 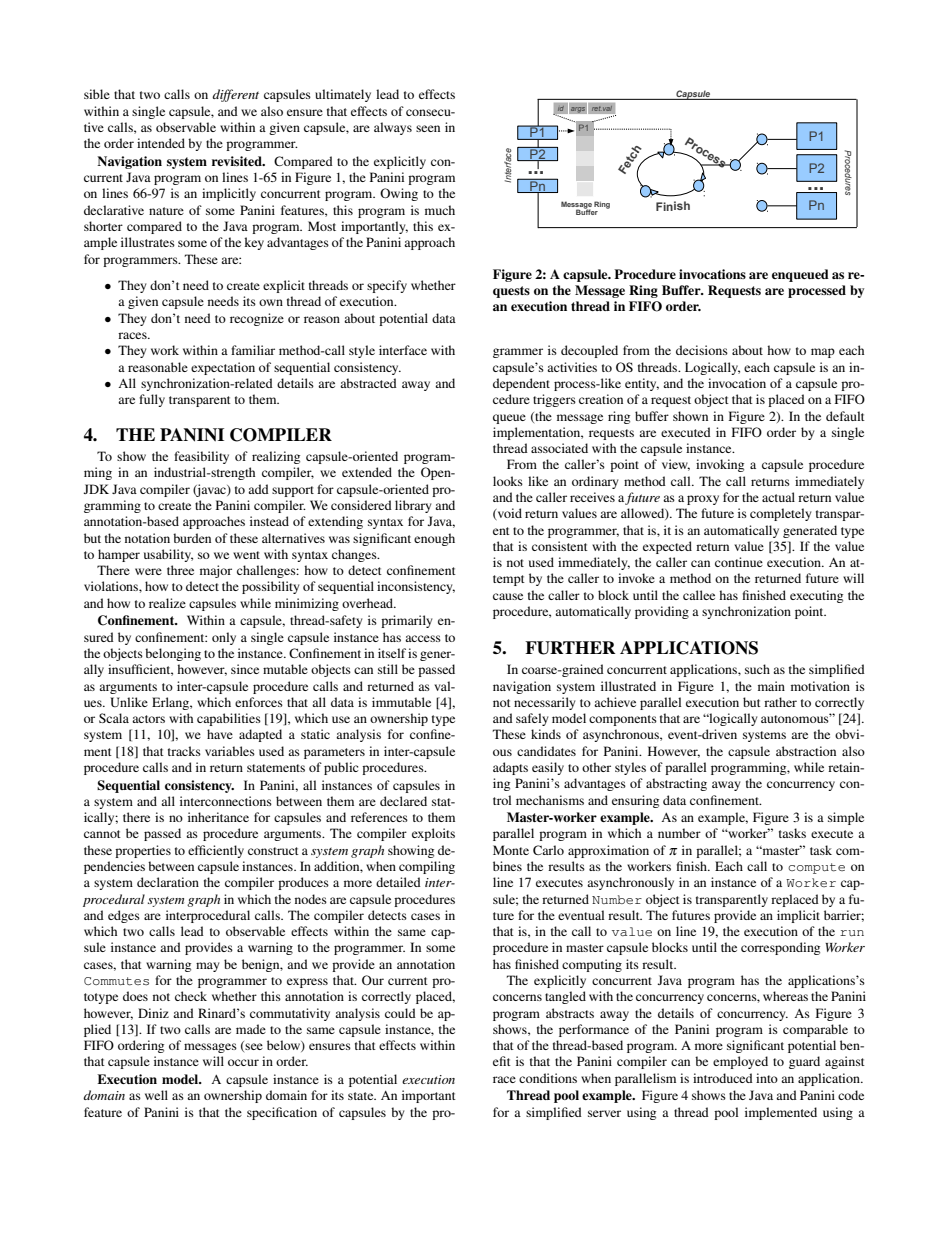 What do you see at coordinates (387, 286) in the screenshot?
I see `specify` at bounding box center [387, 286].
